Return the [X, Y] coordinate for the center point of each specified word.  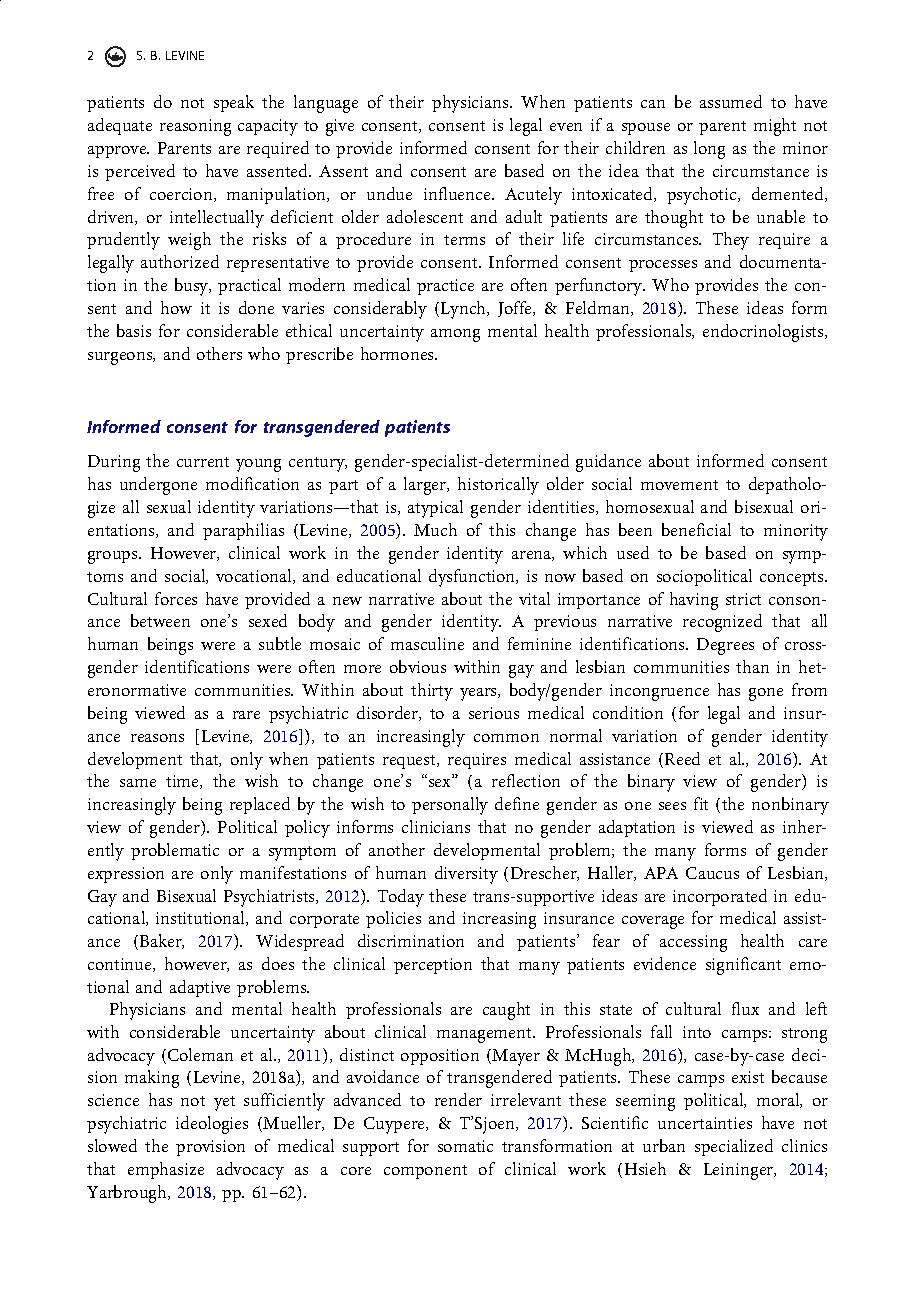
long [709, 150]
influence [458, 193]
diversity [466, 875]
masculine [427, 643]
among [455, 335]
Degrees [725, 646]
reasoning [195, 127]
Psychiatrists [270, 898]
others [219, 353]
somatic [465, 1146]
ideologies [212, 1125]
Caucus [712, 873]
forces [176, 598]
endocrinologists [764, 333]
